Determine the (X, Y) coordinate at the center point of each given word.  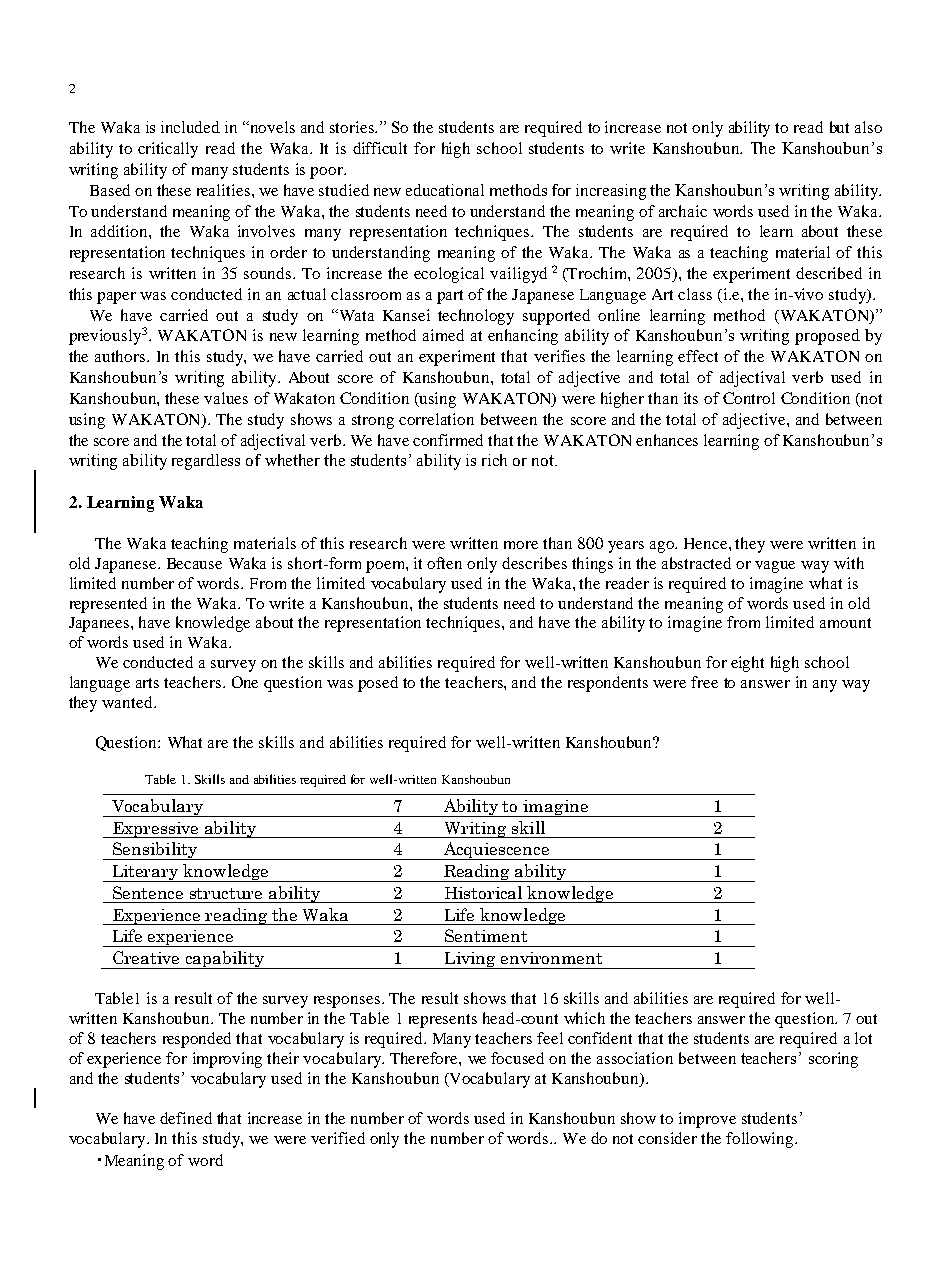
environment (551, 958)
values (226, 398)
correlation (436, 419)
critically (168, 150)
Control (749, 398)
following (761, 1140)
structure (226, 893)
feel (550, 1038)
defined (186, 1118)
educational (445, 190)
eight (747, 664)
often (444, 563)
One (245, 682)
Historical (483, 892)
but (839, 127)
